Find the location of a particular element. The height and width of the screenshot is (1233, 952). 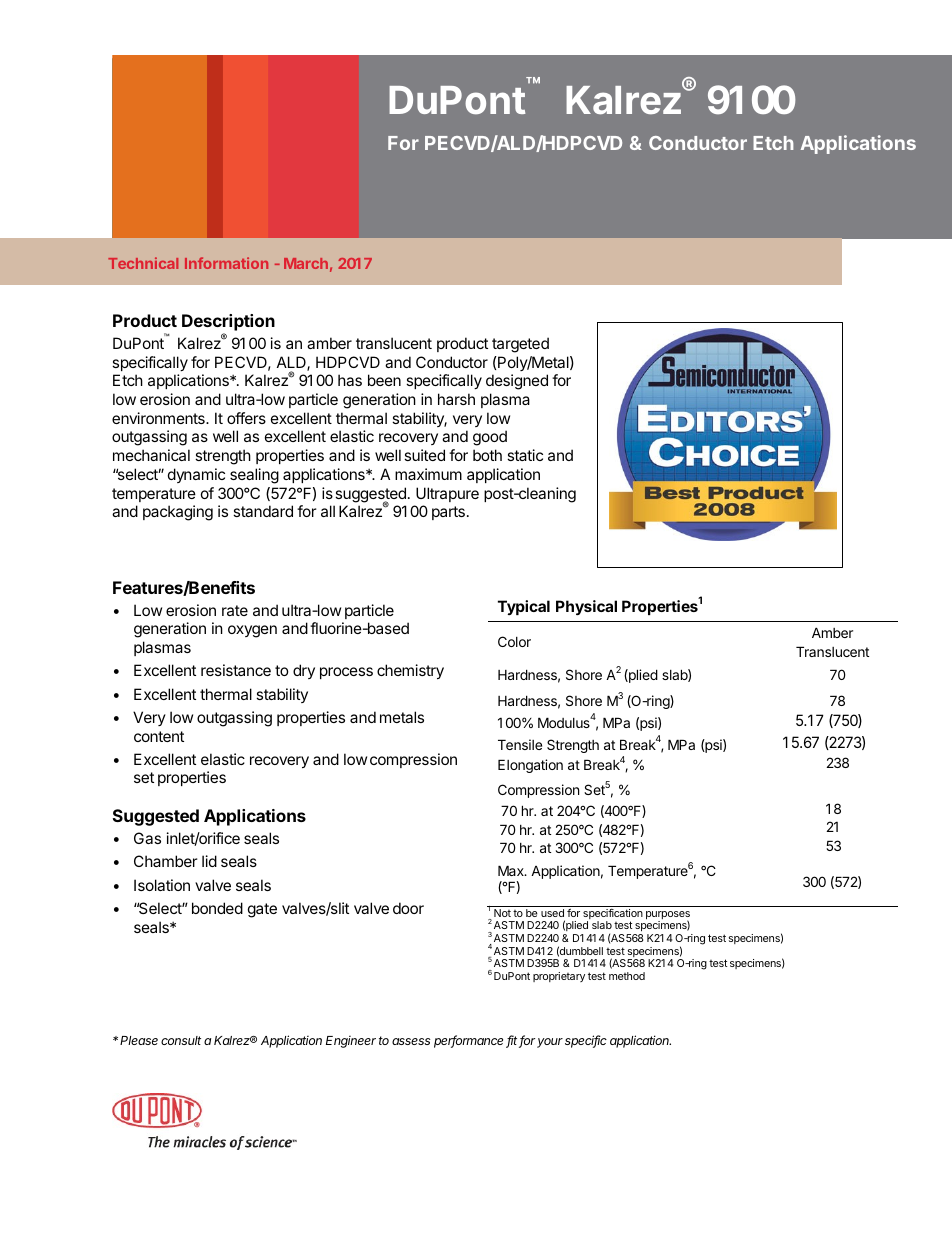

March is located at coordinates (306, 263).
